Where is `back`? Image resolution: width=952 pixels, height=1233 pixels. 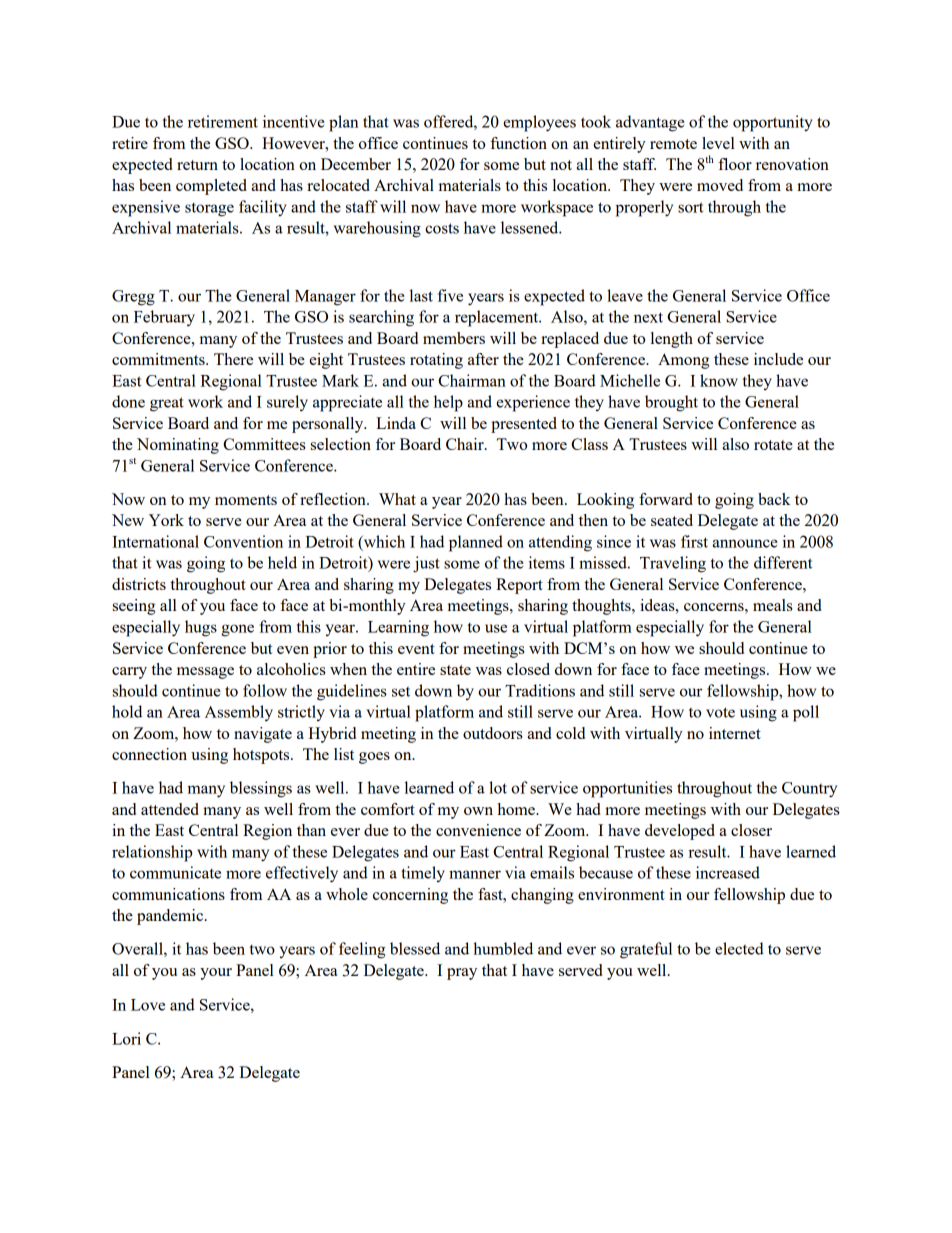 back is located at coordinates (774, 499).
